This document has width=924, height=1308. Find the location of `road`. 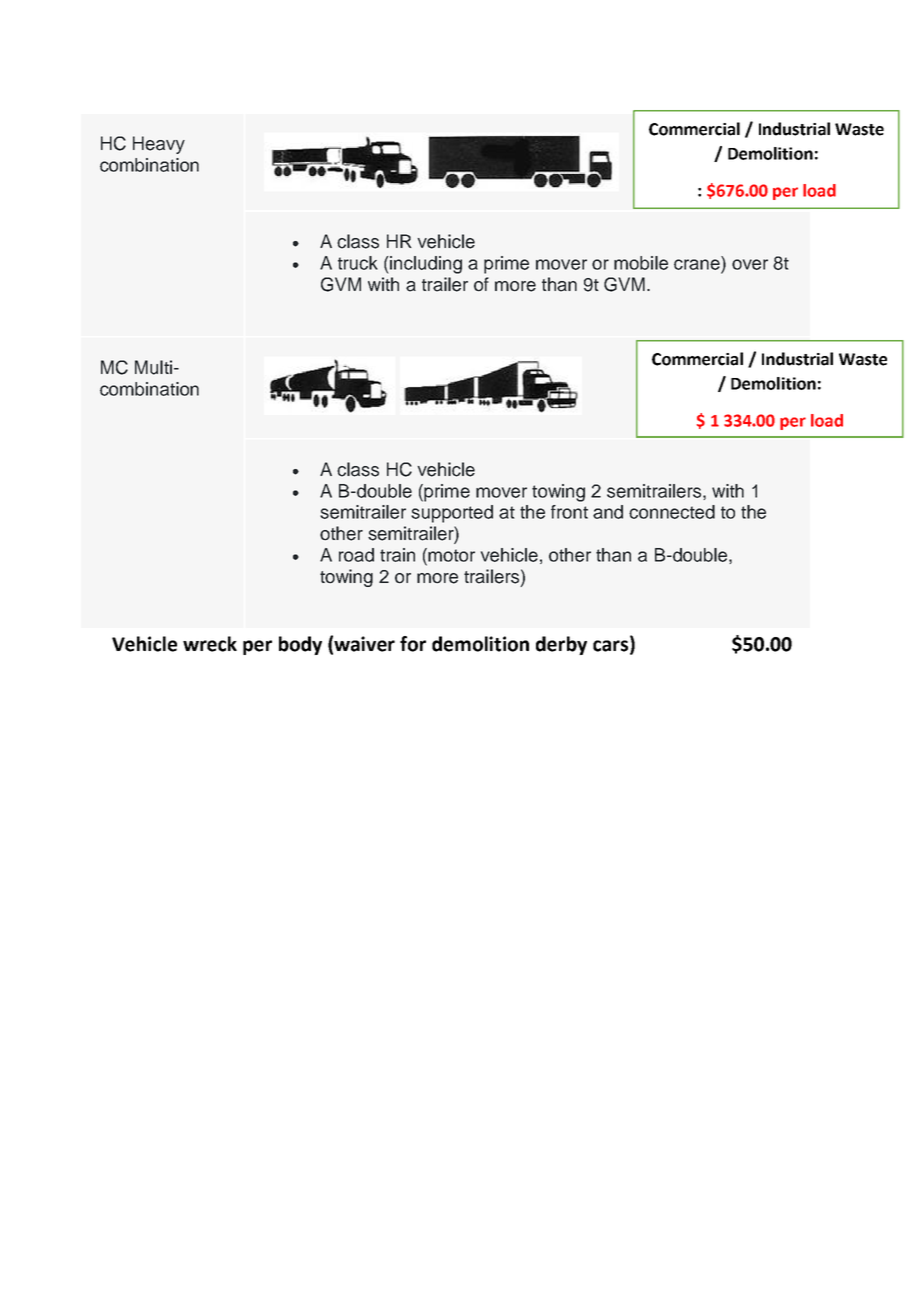

road is located at coordinates (356, 555).
